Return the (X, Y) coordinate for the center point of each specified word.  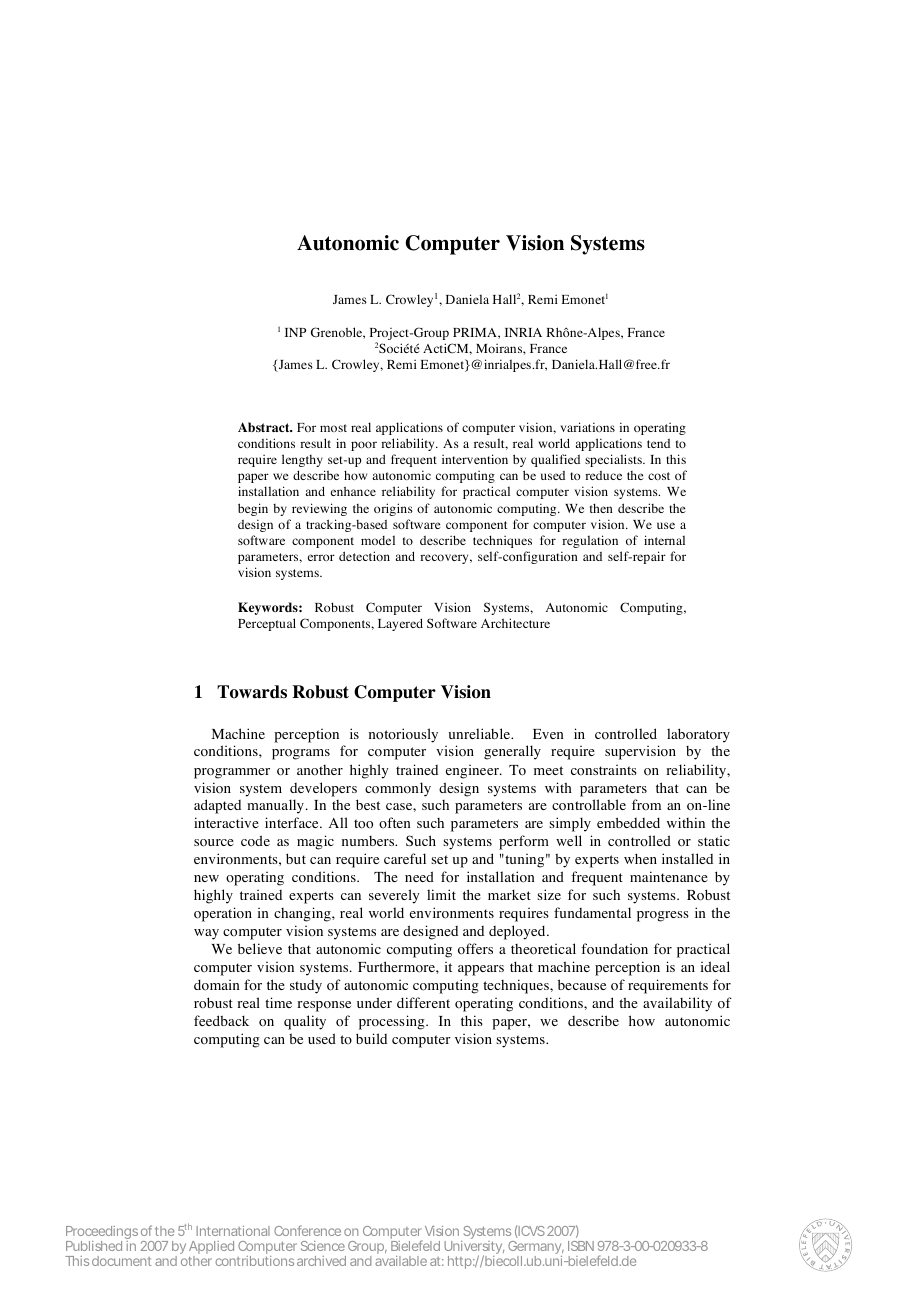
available (401, 1261)
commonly (398, 789)
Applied (211, 1249)
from (646, 805)
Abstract (265, 427)
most (333, 428)
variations (588, 427)
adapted (217, 806)
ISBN (581, 1246)
